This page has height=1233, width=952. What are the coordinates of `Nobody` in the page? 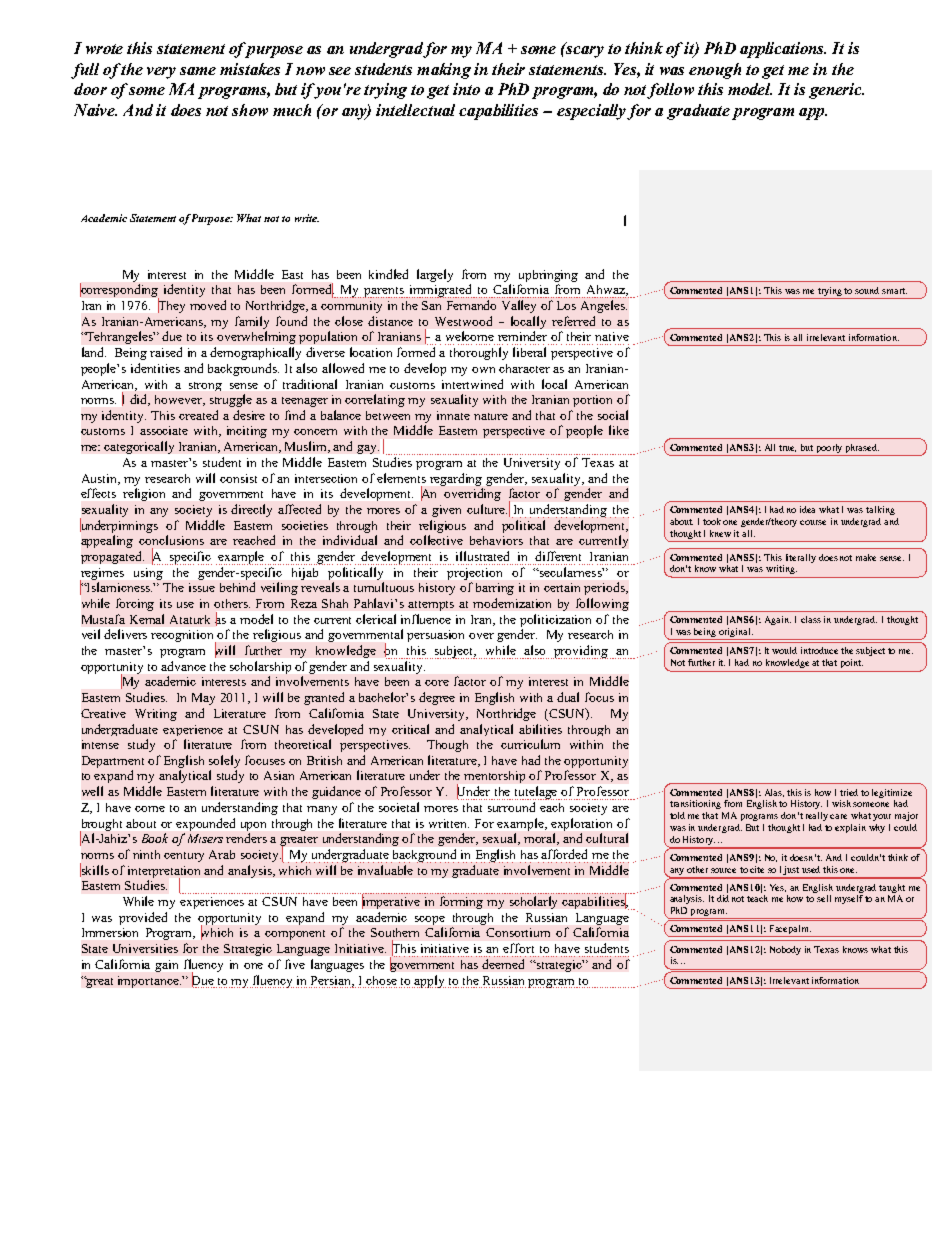 It's located at (785, 950).
